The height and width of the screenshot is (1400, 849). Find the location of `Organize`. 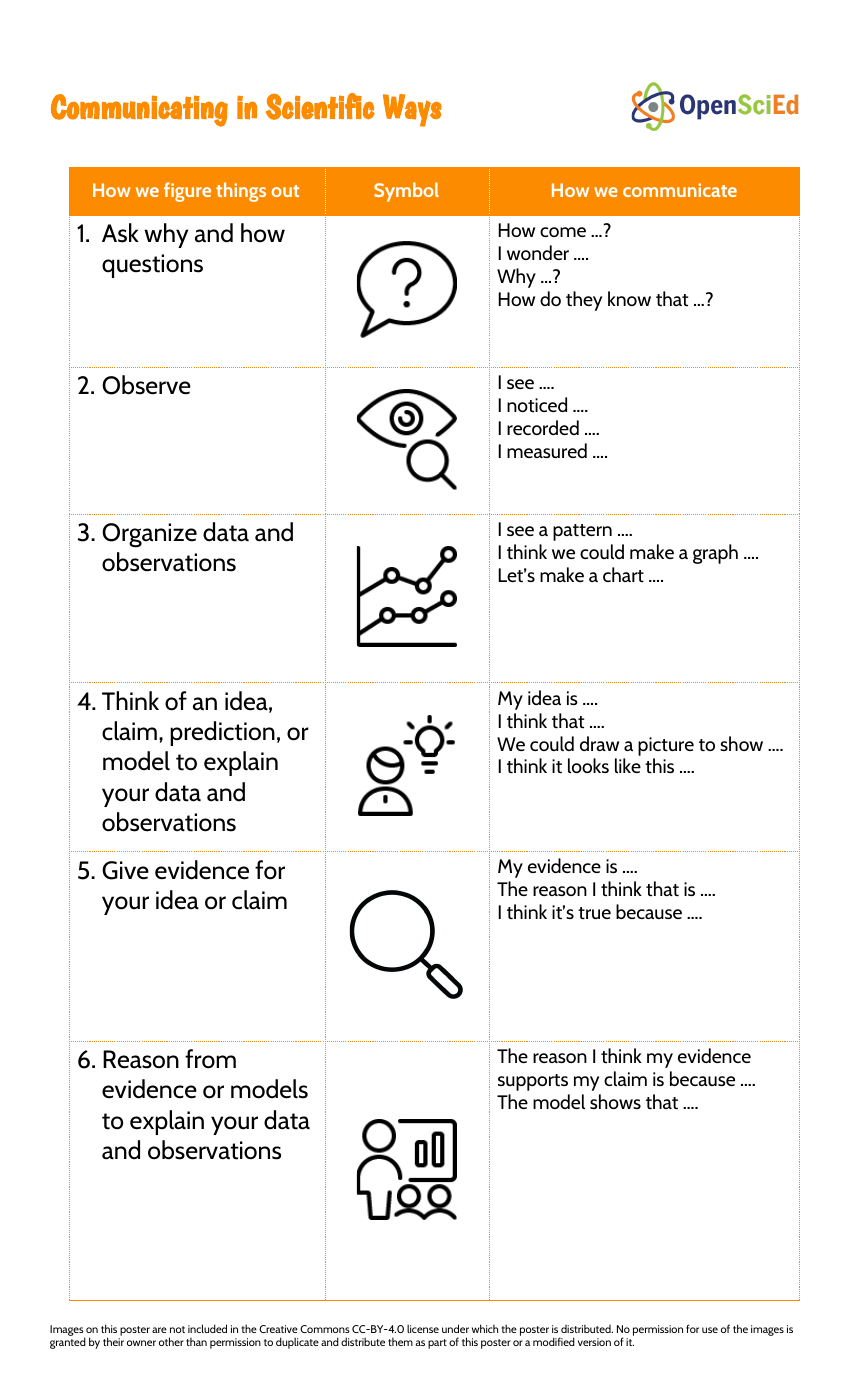

Organize is located at coordinates (149, 535).
